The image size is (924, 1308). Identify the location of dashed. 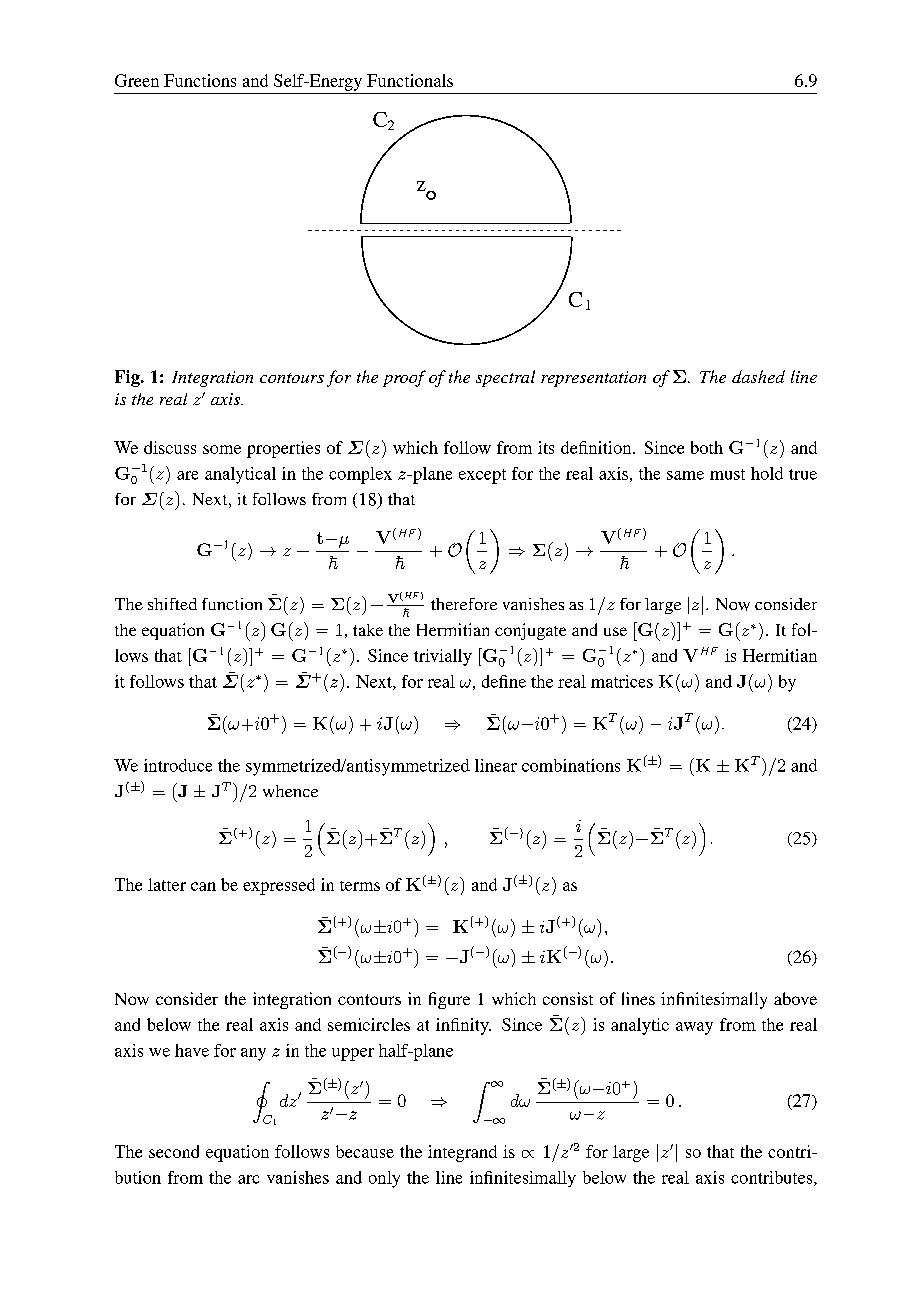
(758, 376).
